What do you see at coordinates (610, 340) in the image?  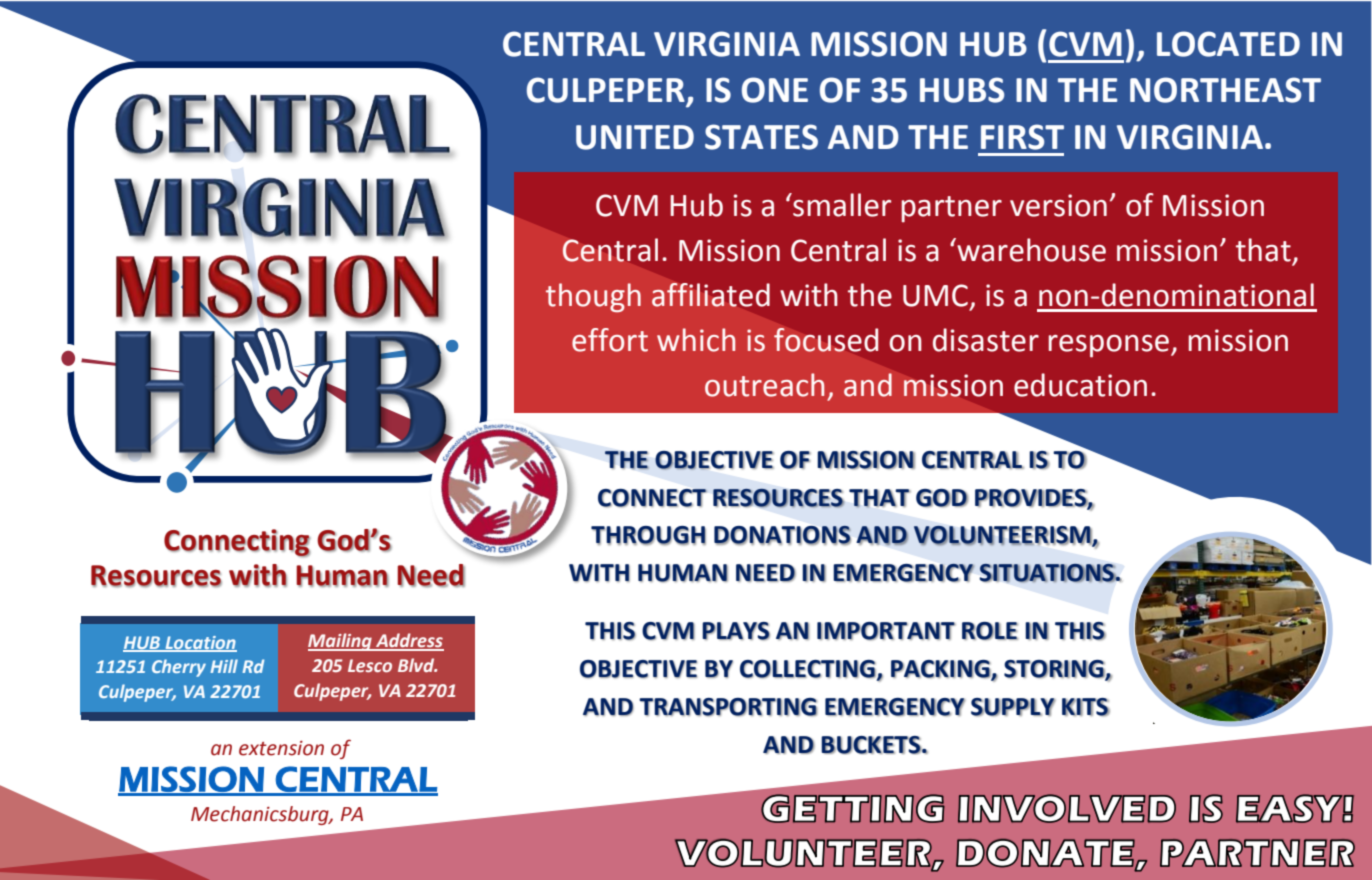 I see `effort` at bounding box center [610, 340].
